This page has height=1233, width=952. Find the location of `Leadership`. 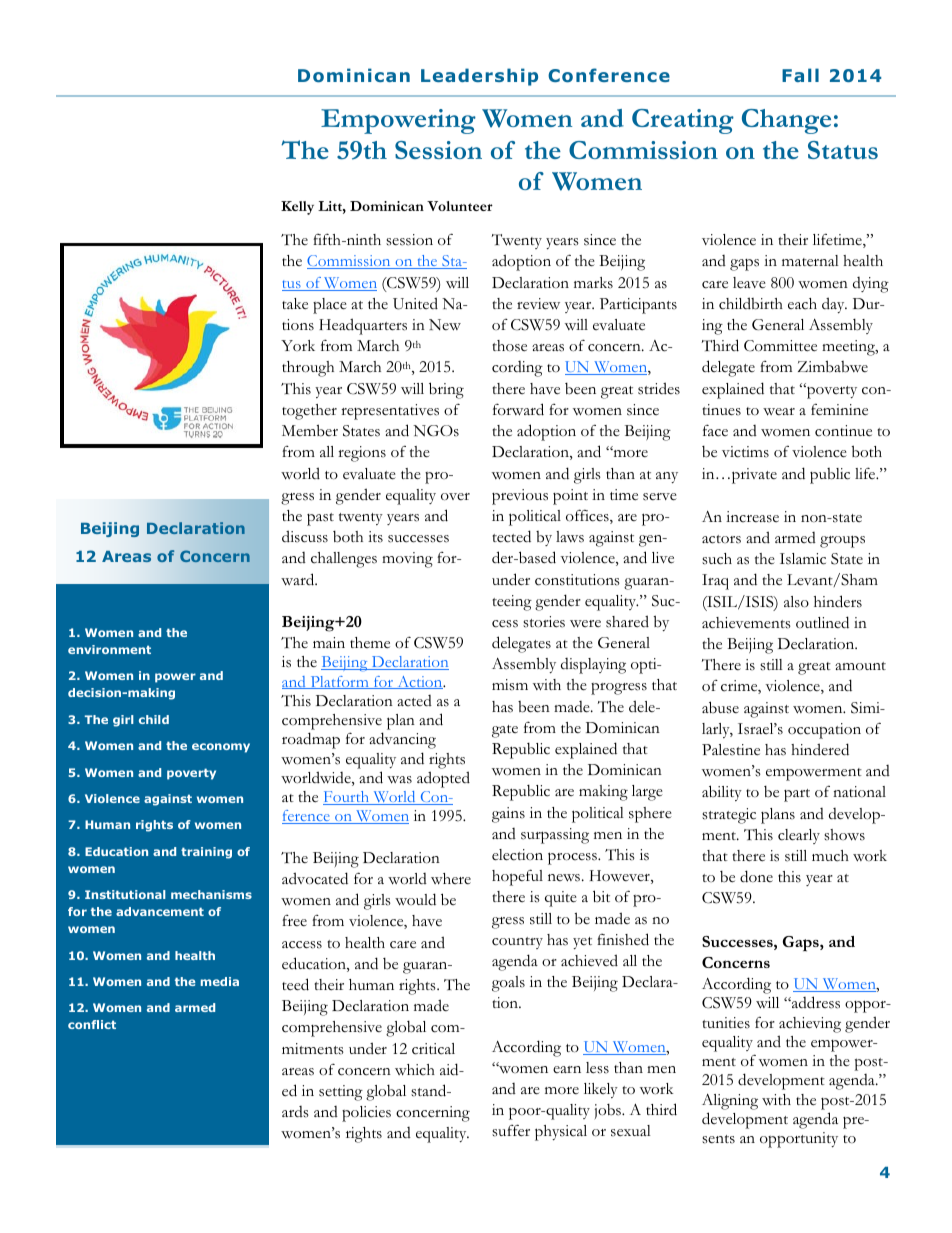

Leadership is located at coordinates (479, 77).
